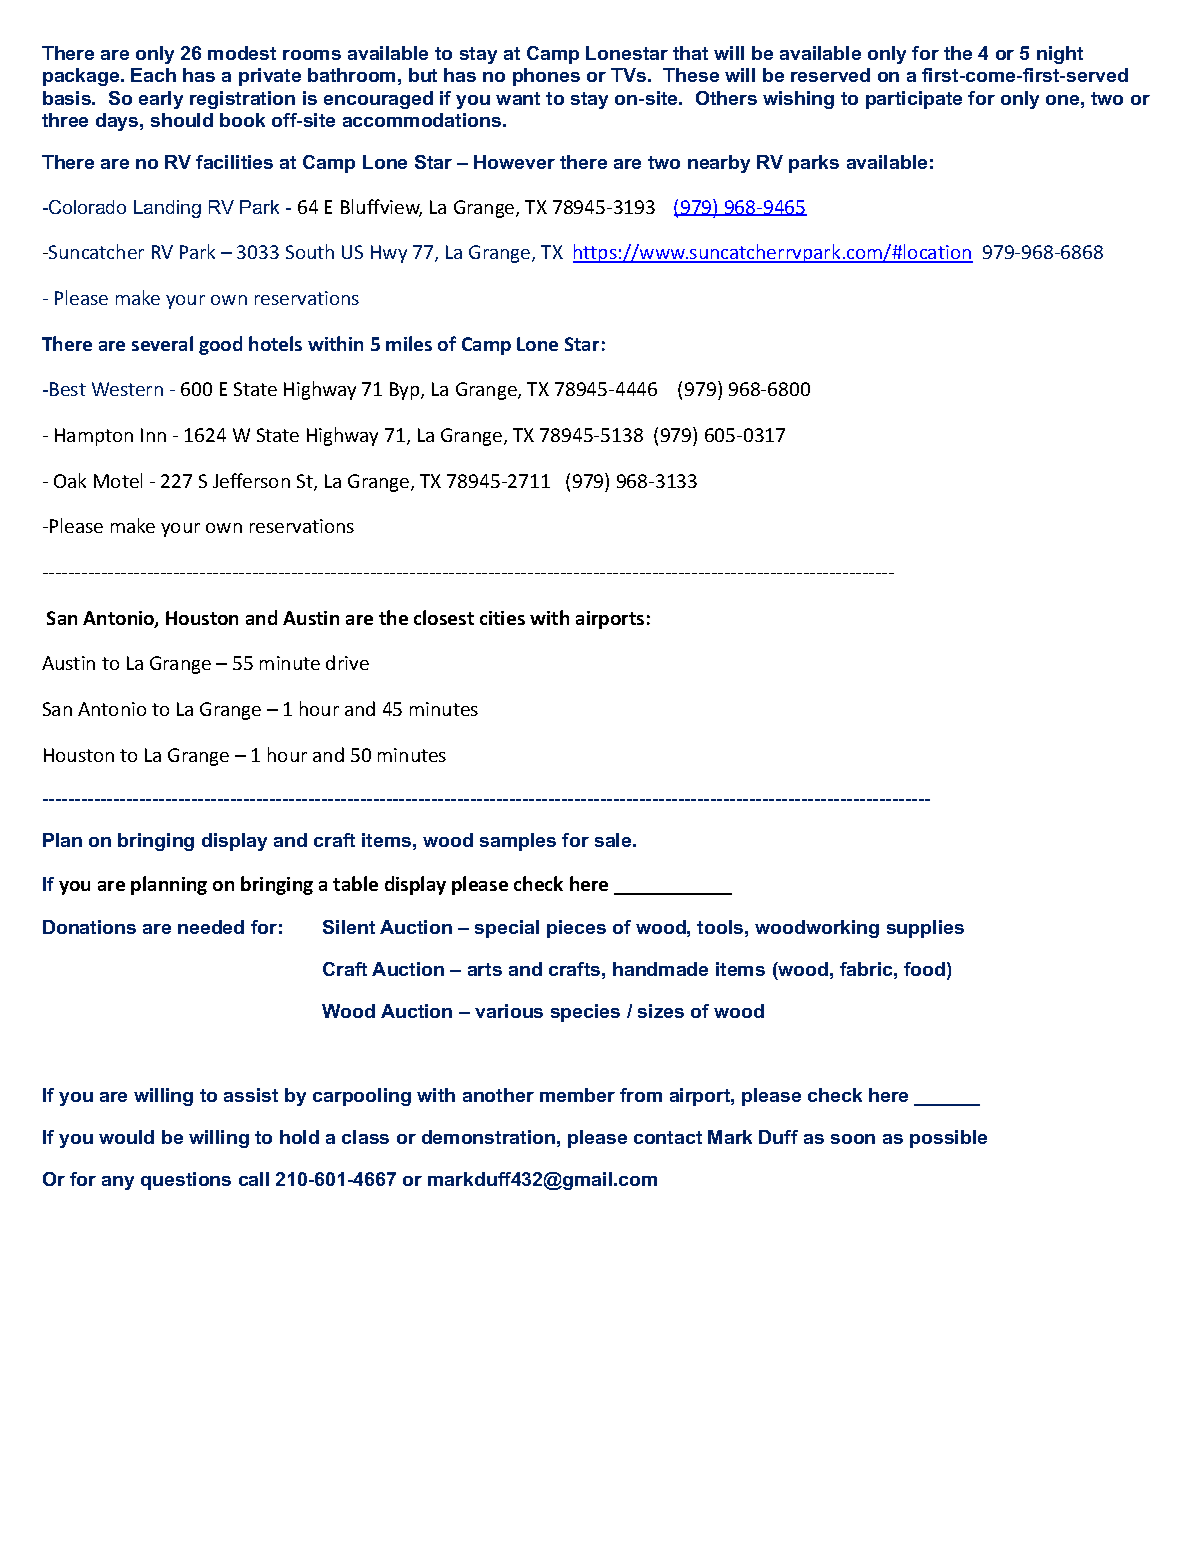  What do you see at coordinates (502, 618) in the page?
I see `cities` at bounding box center [502, 618].
